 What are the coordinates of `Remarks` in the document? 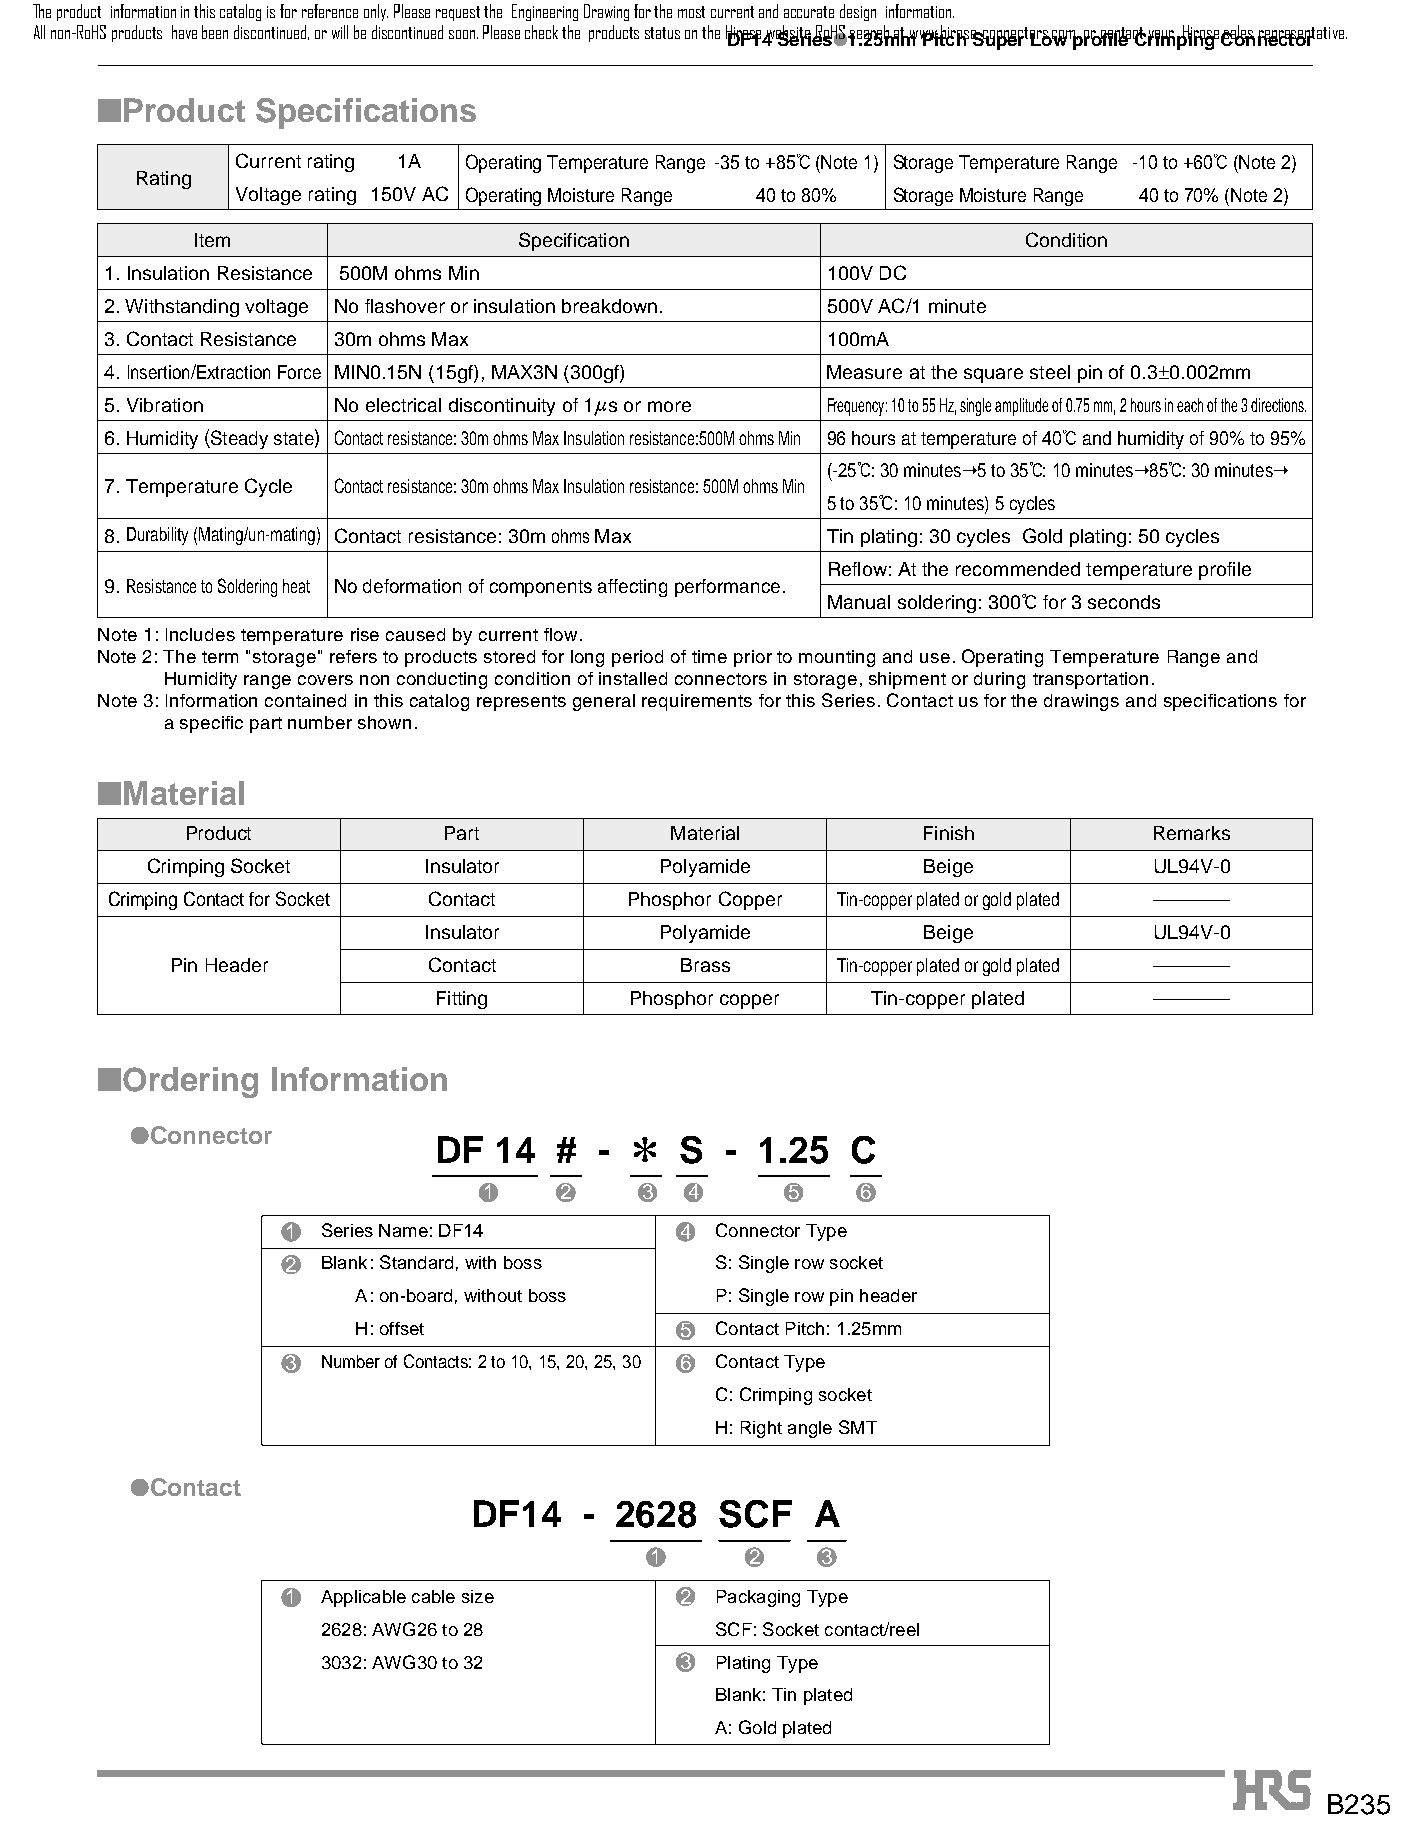 It's located at (1192, 833).
